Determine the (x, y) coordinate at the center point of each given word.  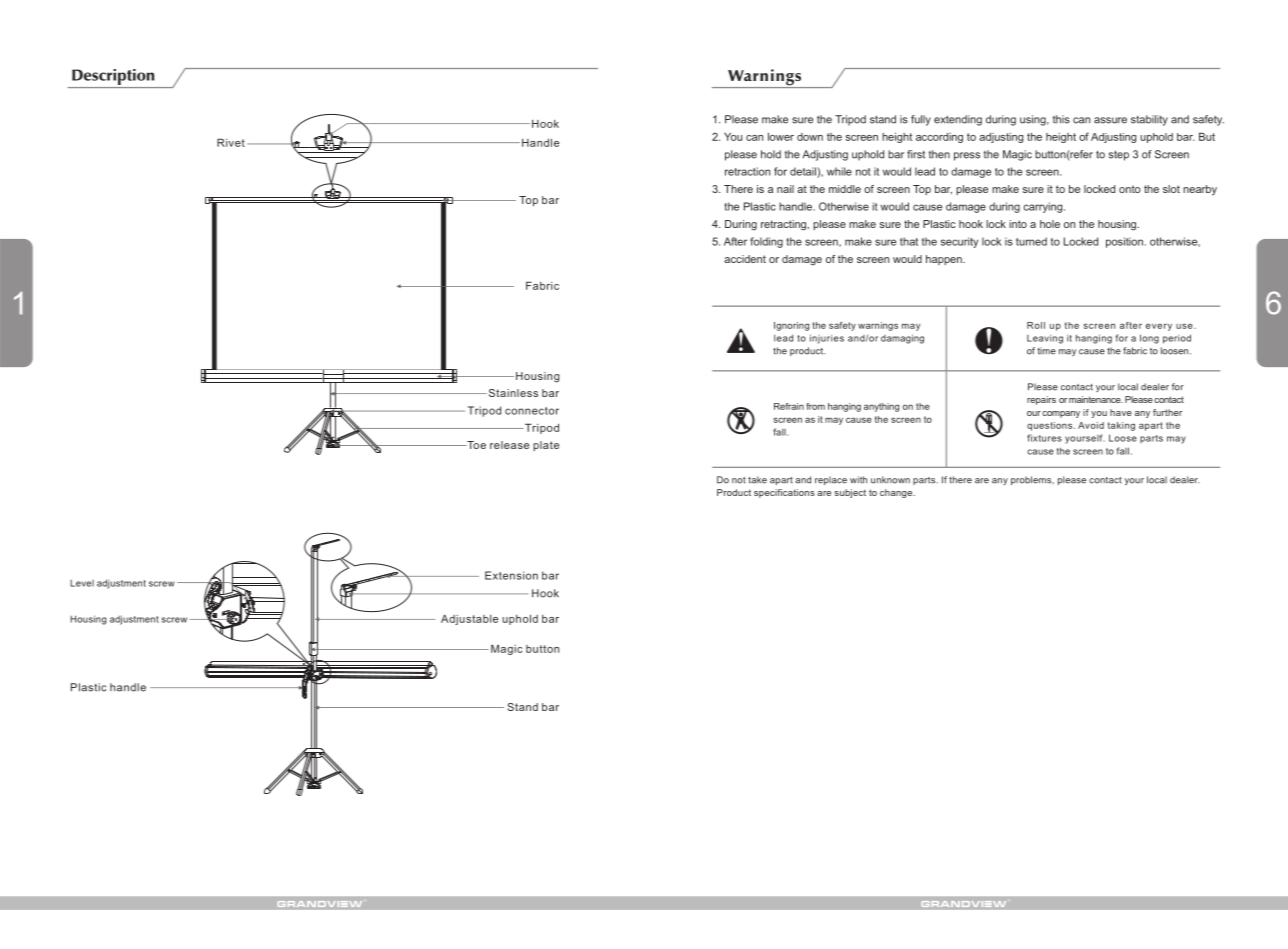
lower (781, 136)
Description (113, 78)
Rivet (231, 142)
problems (1032, 480)
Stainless (512, 393)
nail (785, 189)
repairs (1041, 400)
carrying (1044, 207)
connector (532, 411)
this (1061, 119)
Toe (475, 445)
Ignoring (791, 326)
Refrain (789, 406)
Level (82, 583)
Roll (1036, 325)
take (757, 480)
